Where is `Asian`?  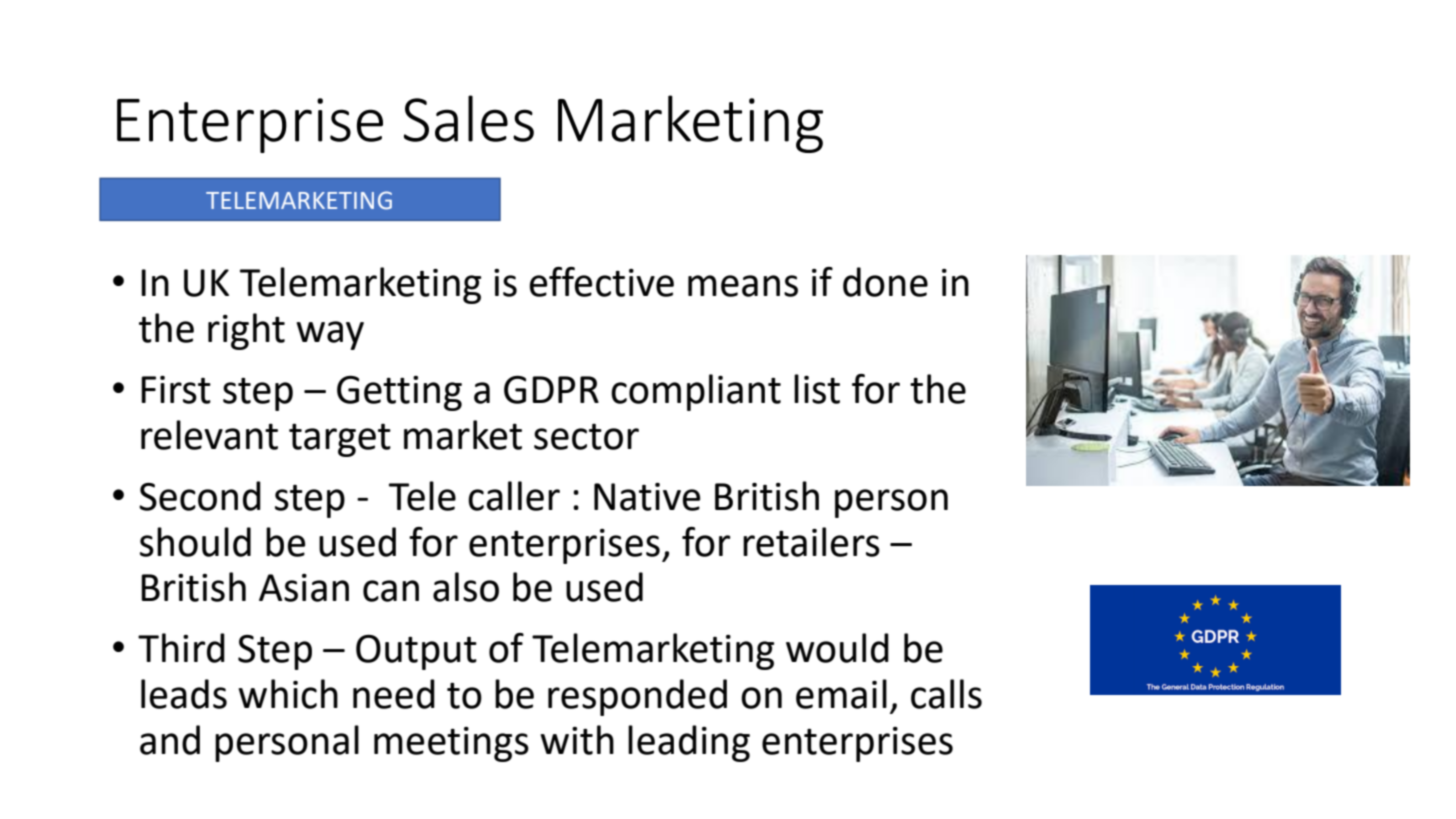
Asian is located at coordinates (304, 588).
